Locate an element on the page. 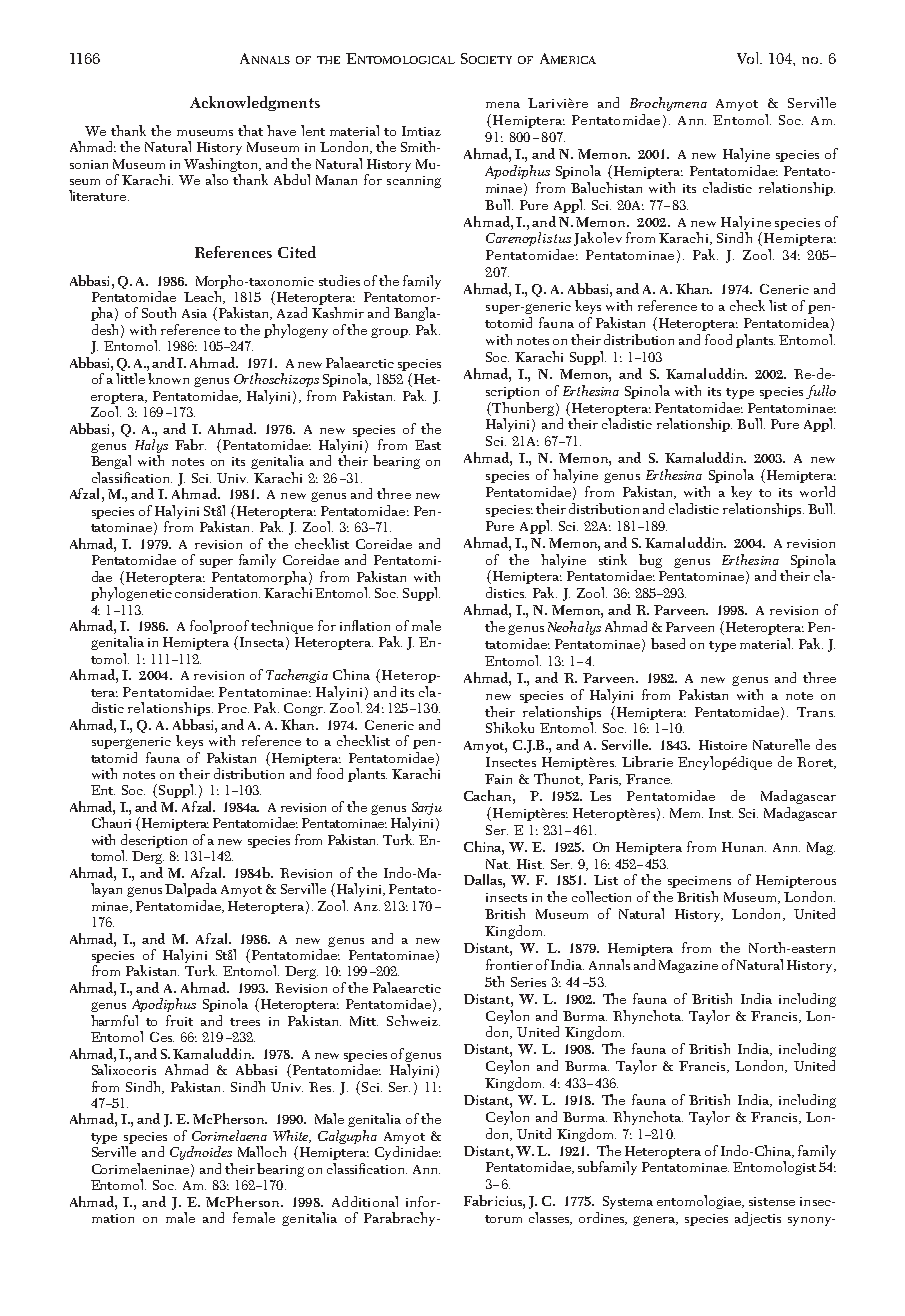  stink is located at coordinates (613, 559).
